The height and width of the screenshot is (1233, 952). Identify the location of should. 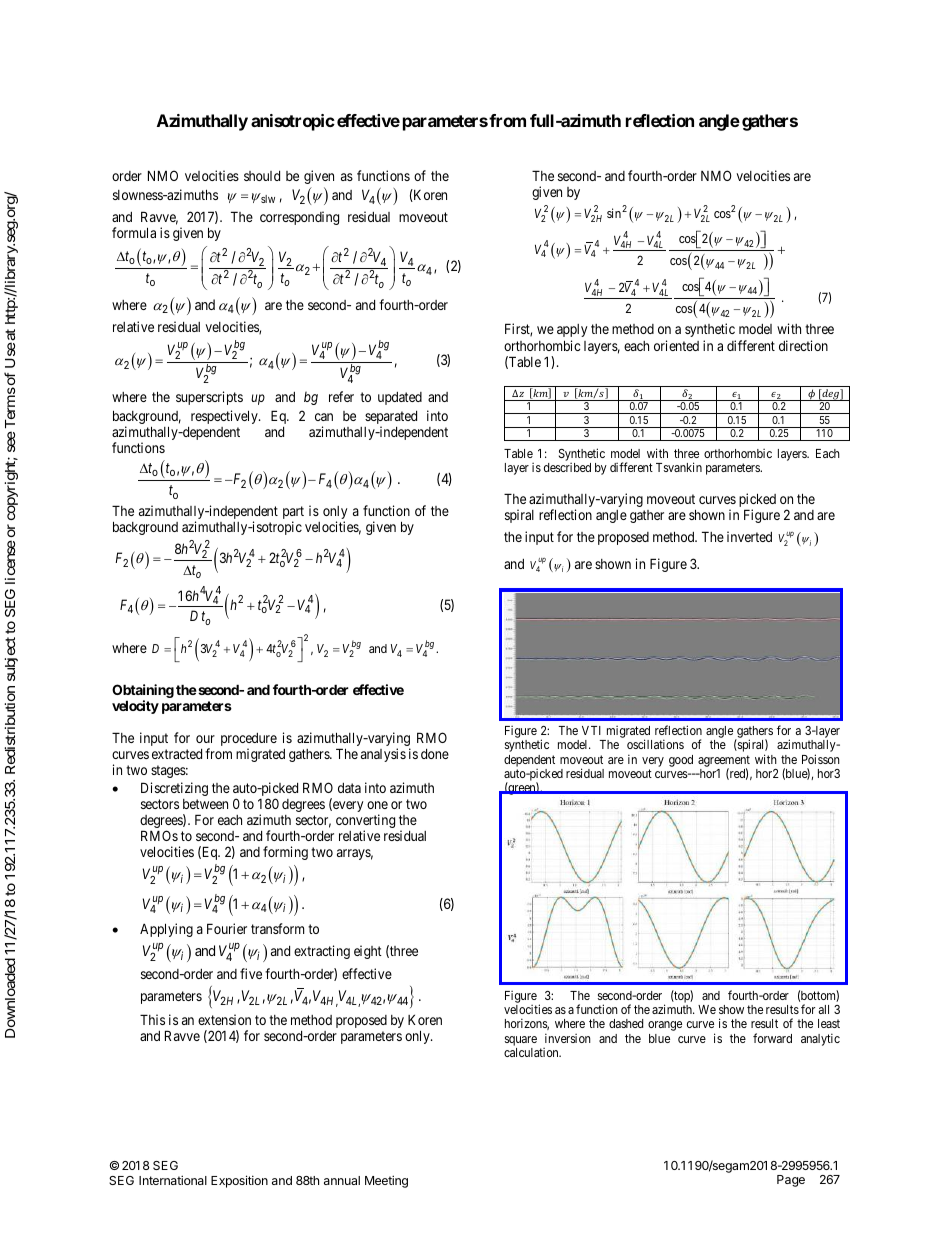
(262, 176).
